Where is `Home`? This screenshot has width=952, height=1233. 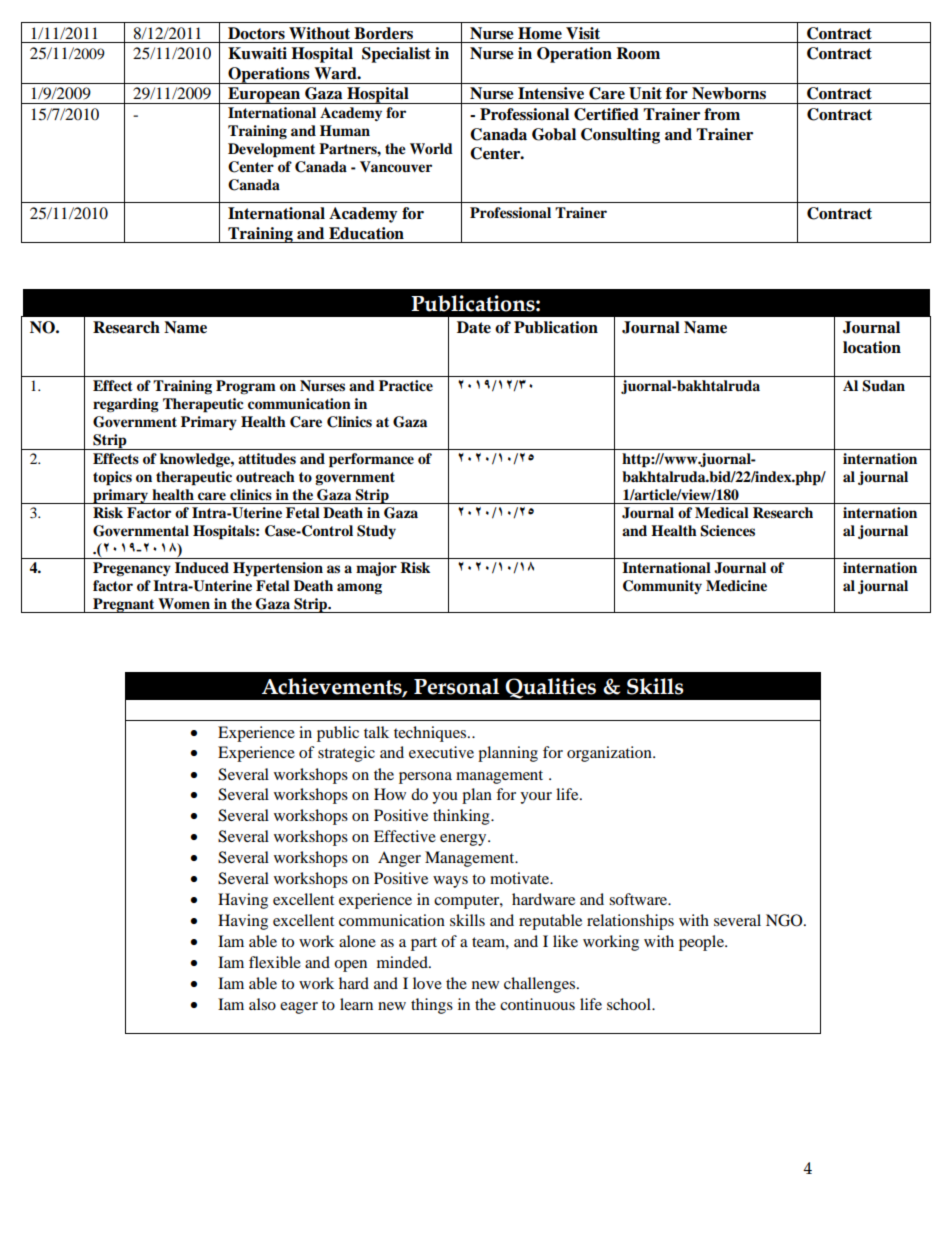 Home is located at coordinates (540, 33).
